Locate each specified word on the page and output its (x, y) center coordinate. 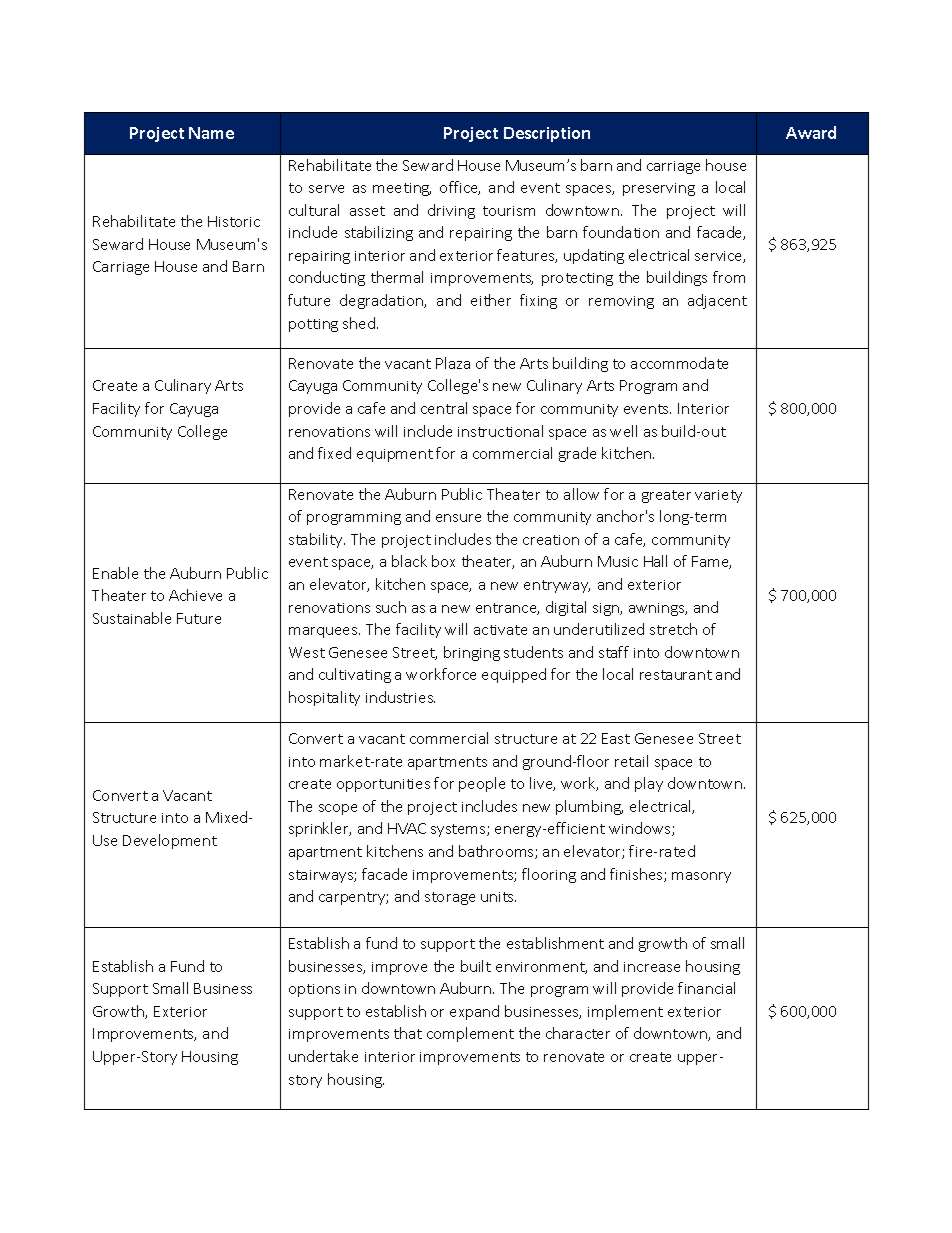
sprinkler (320, 829)
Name (211, 133)
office (460, 188)
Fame (711, 562)
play (649, 784)
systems (459, 830)
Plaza (453, 363)
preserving (659, 189)
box (443, 561)
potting (313, 325)
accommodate (679, 363)
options (314, 990)
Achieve (195, 595)
